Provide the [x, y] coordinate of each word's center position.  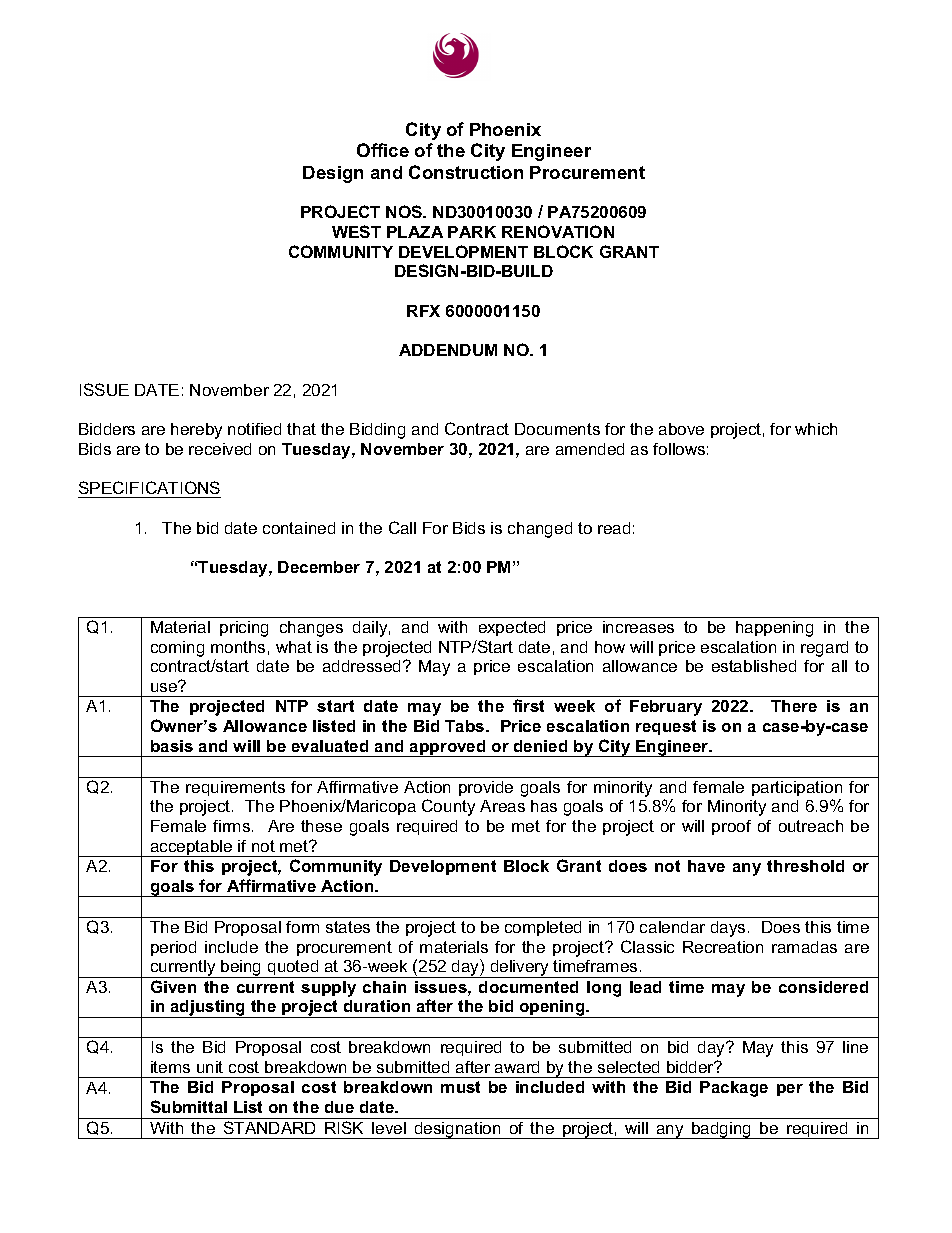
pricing [244, 629]
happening [774, 629]
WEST [356, 231]
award [517, 1067]
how [610, 647]
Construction [466, 172]
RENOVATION [558, 231]
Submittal [189, 1106]
